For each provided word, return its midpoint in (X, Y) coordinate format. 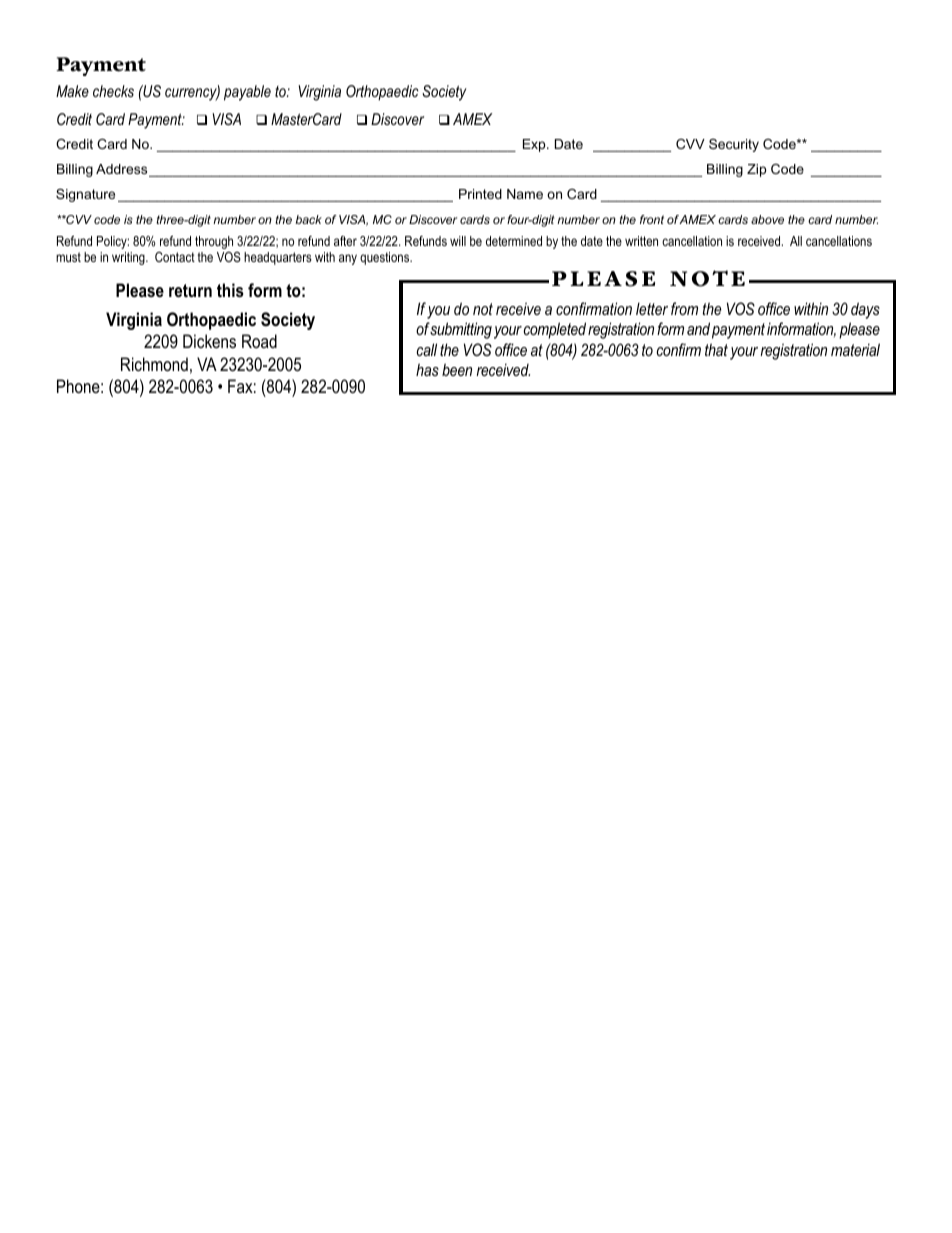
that (716, 349)
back (308, 219)
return (190, 291)
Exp (535, 145)
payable (247, 93)
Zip (756, 170)
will (458, 241)
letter (652, 308)
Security (734, 145)
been (457, 369)
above (767, 219)
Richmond (154, 364)
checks (113, 91)
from (684, 308)
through (214, 242)
